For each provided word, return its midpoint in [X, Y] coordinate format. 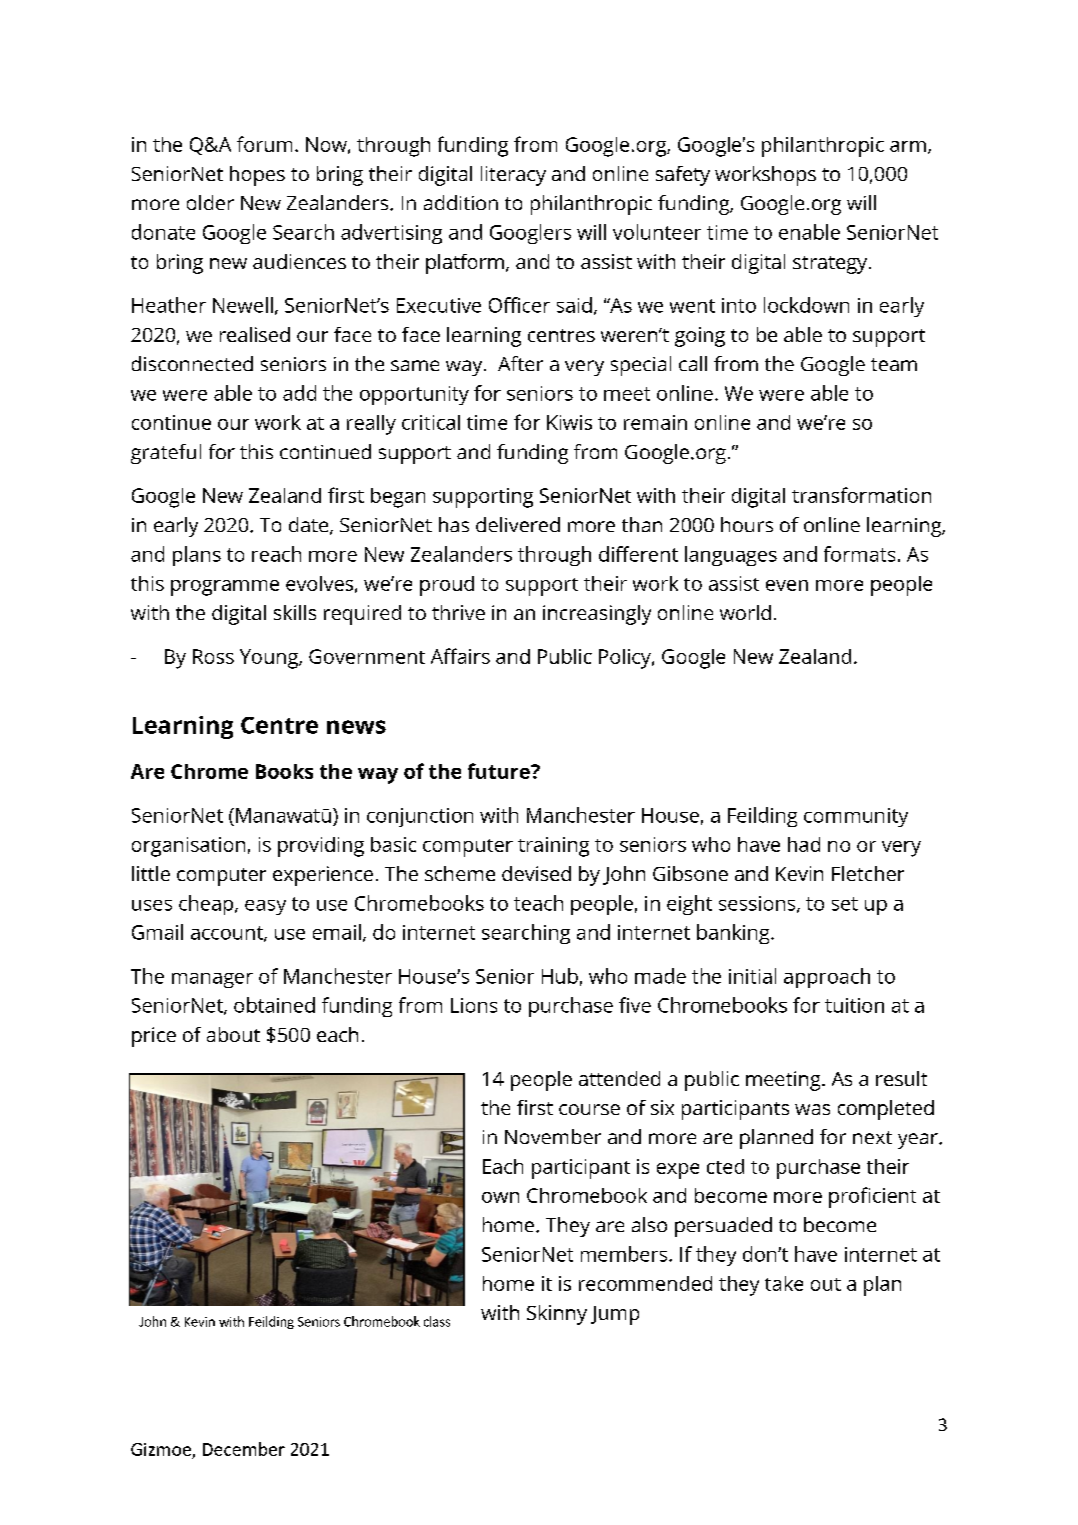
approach [827, 978]
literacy [513, 176]
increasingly [597, 615]
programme [225, 588]
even [787, 585]
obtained [274, 1005]
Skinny [557, 1315]
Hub [560, 976]
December [244, 1449]
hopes [257, 176]
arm [908, 146]
